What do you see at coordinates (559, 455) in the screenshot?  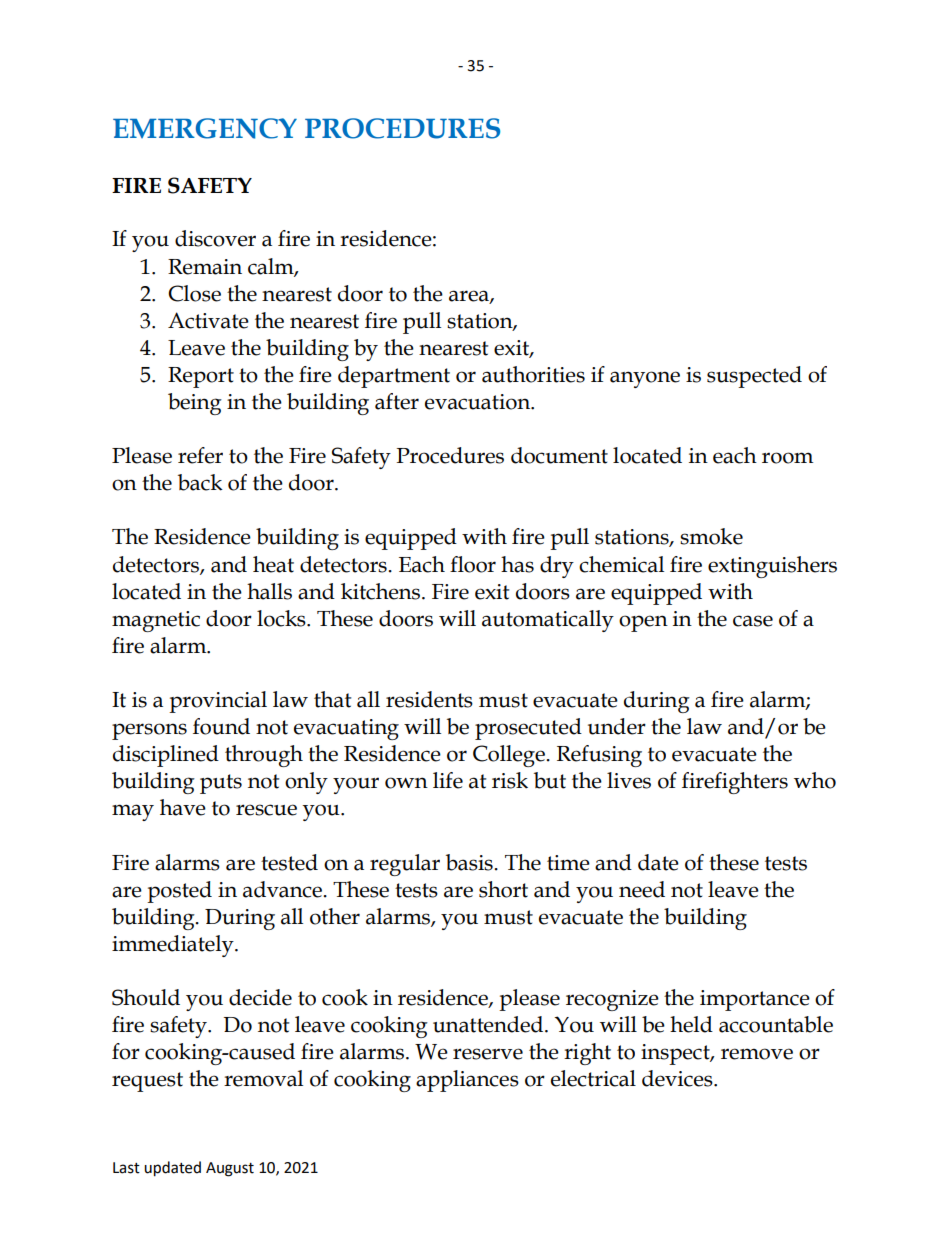 I see `document` at bounding box center [559, 455].
